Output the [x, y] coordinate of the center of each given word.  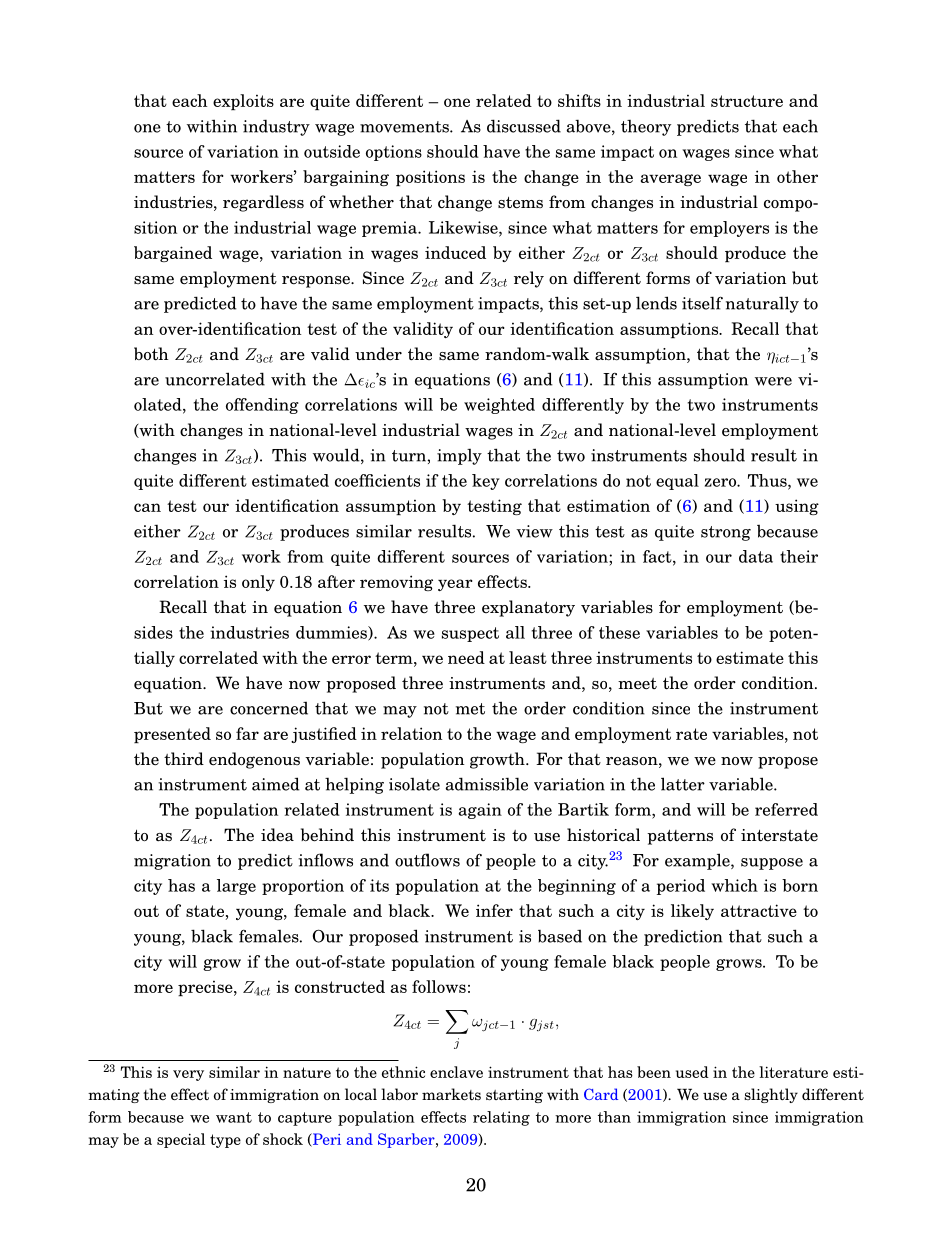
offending [262, 406]
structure [747, 101]
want [234, 1117]
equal [677, 482]
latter [683, 784]
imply [459, 457]
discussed [524, 126]
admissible [486, 784]
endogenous [254, 760]
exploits [243, 102]
